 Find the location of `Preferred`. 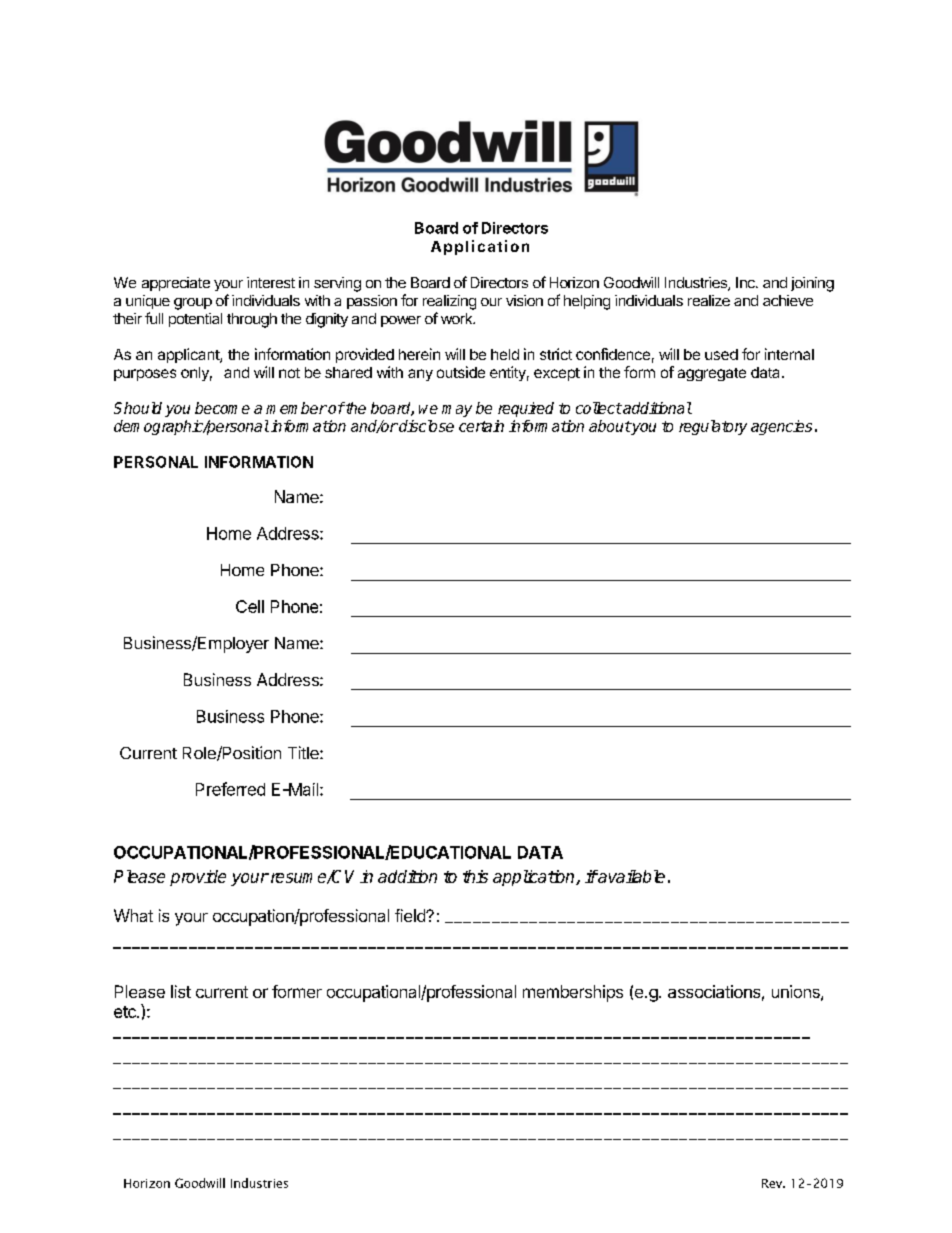

Preferred is located at coordinates (230, 789).
